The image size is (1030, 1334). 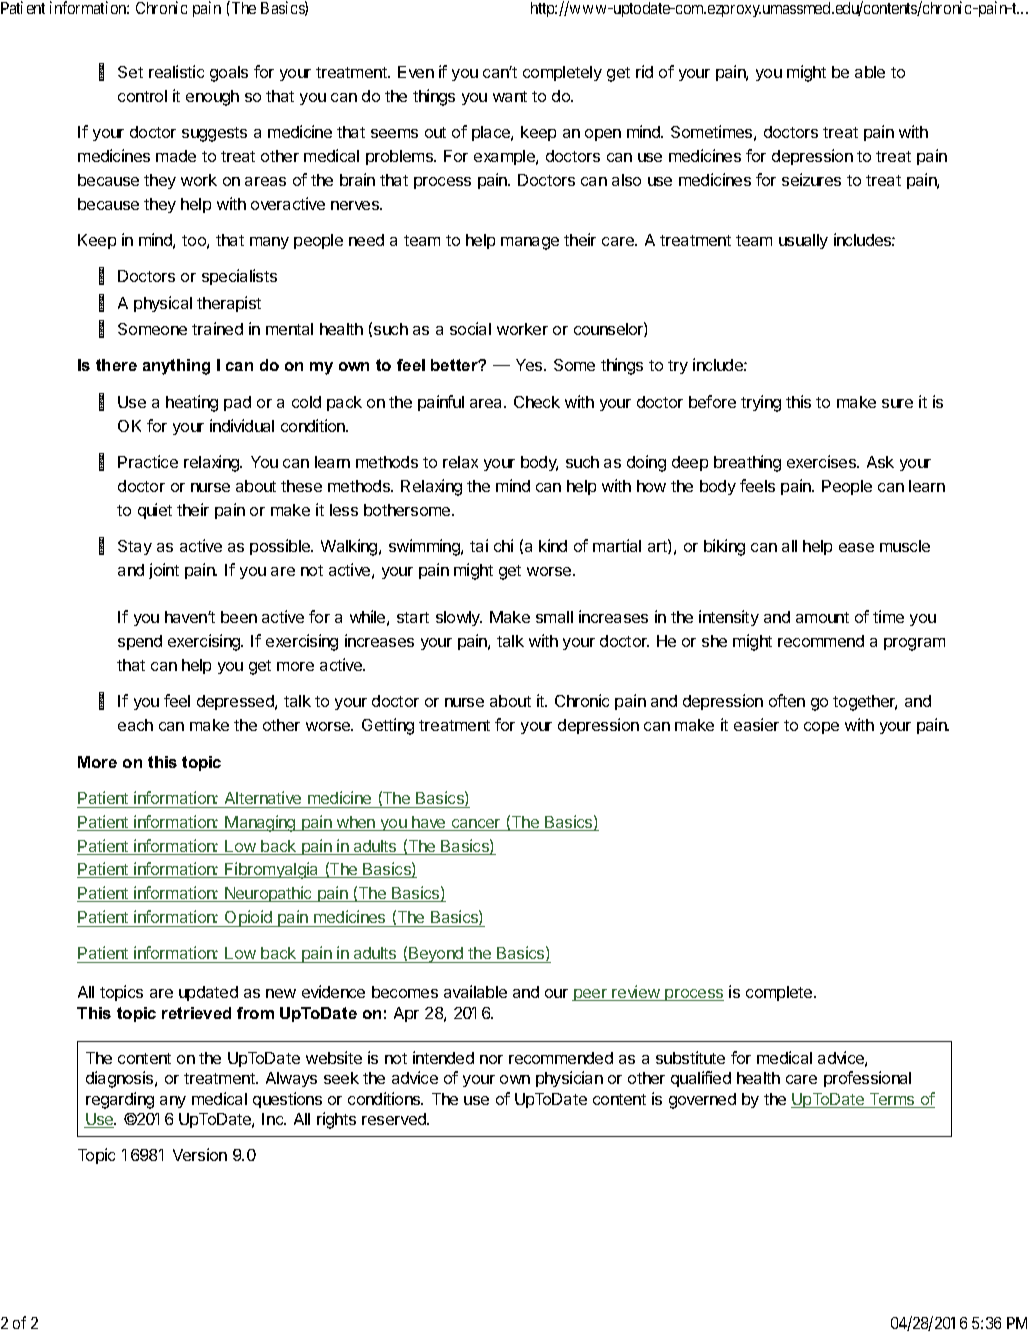 I want to click on Version, so click(x=200, y=1154).
